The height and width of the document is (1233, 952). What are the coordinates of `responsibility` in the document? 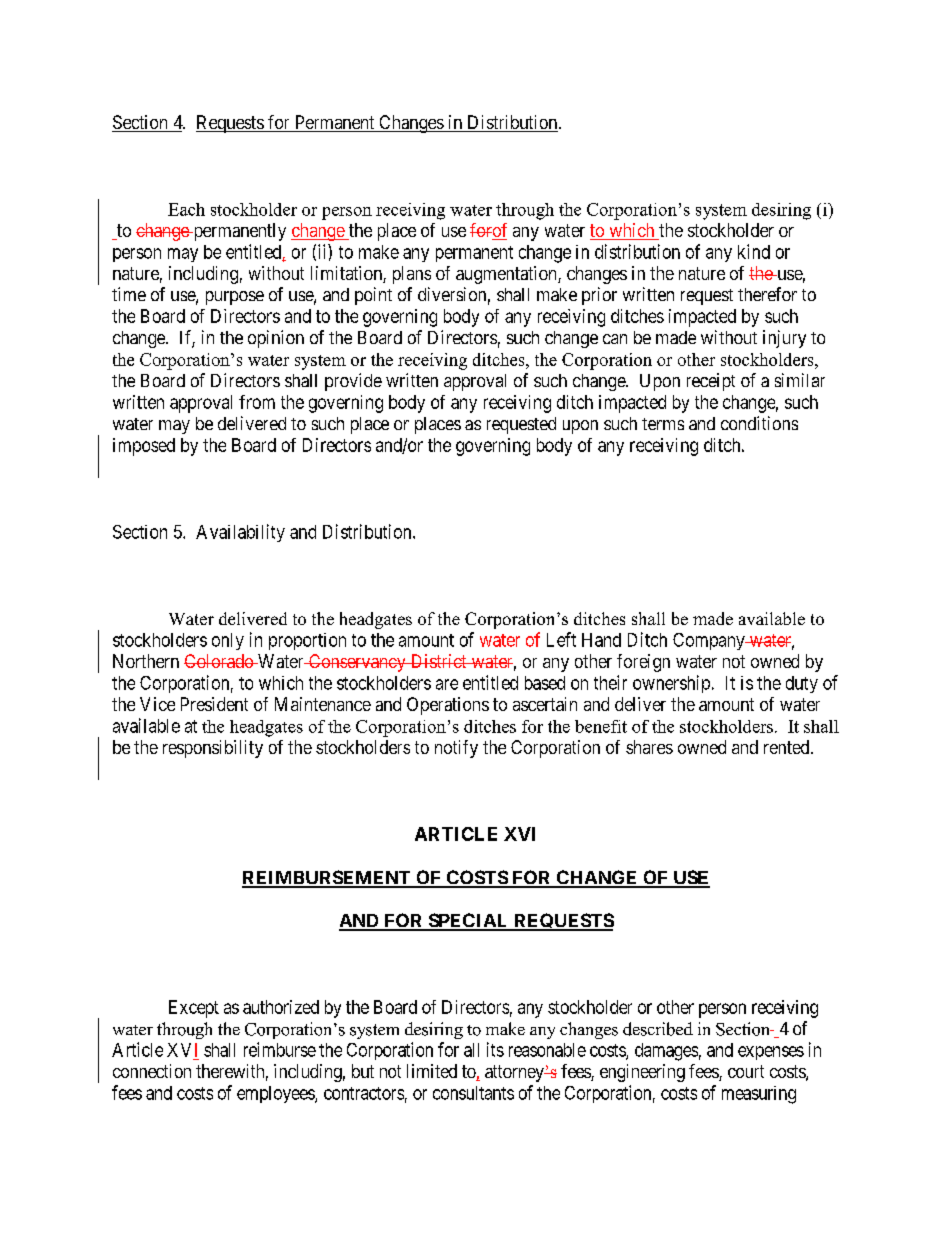 It's located at (213, 749).
